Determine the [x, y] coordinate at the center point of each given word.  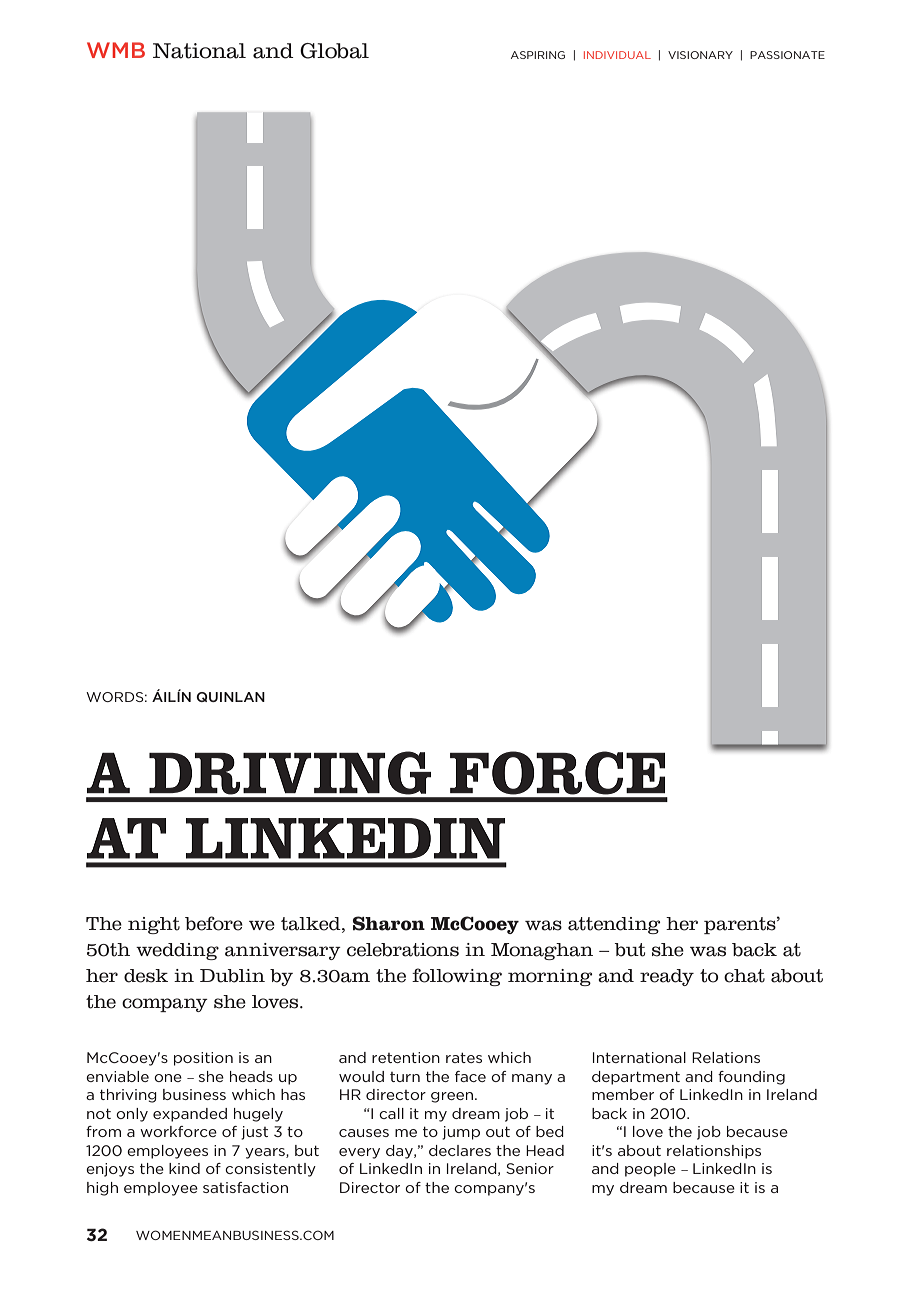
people [650, 1170]
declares [460, 1150]
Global [334, 51]
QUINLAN [230, 697]
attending [614, 925]
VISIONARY [700, 55]
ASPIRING [538, 55]
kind [184, 1168]
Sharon [389, 923]
